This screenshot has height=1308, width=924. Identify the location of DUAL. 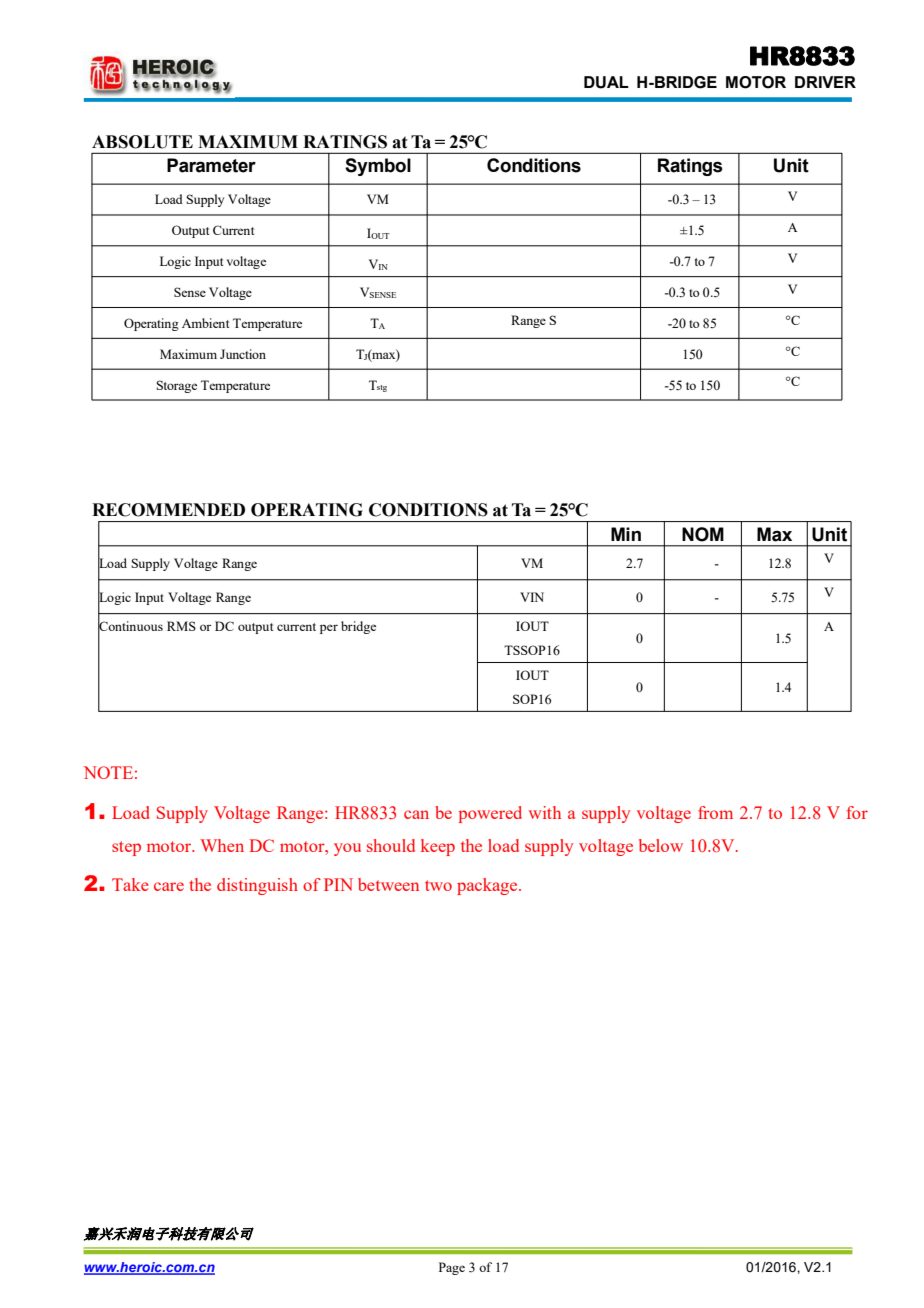
(606, 82).
